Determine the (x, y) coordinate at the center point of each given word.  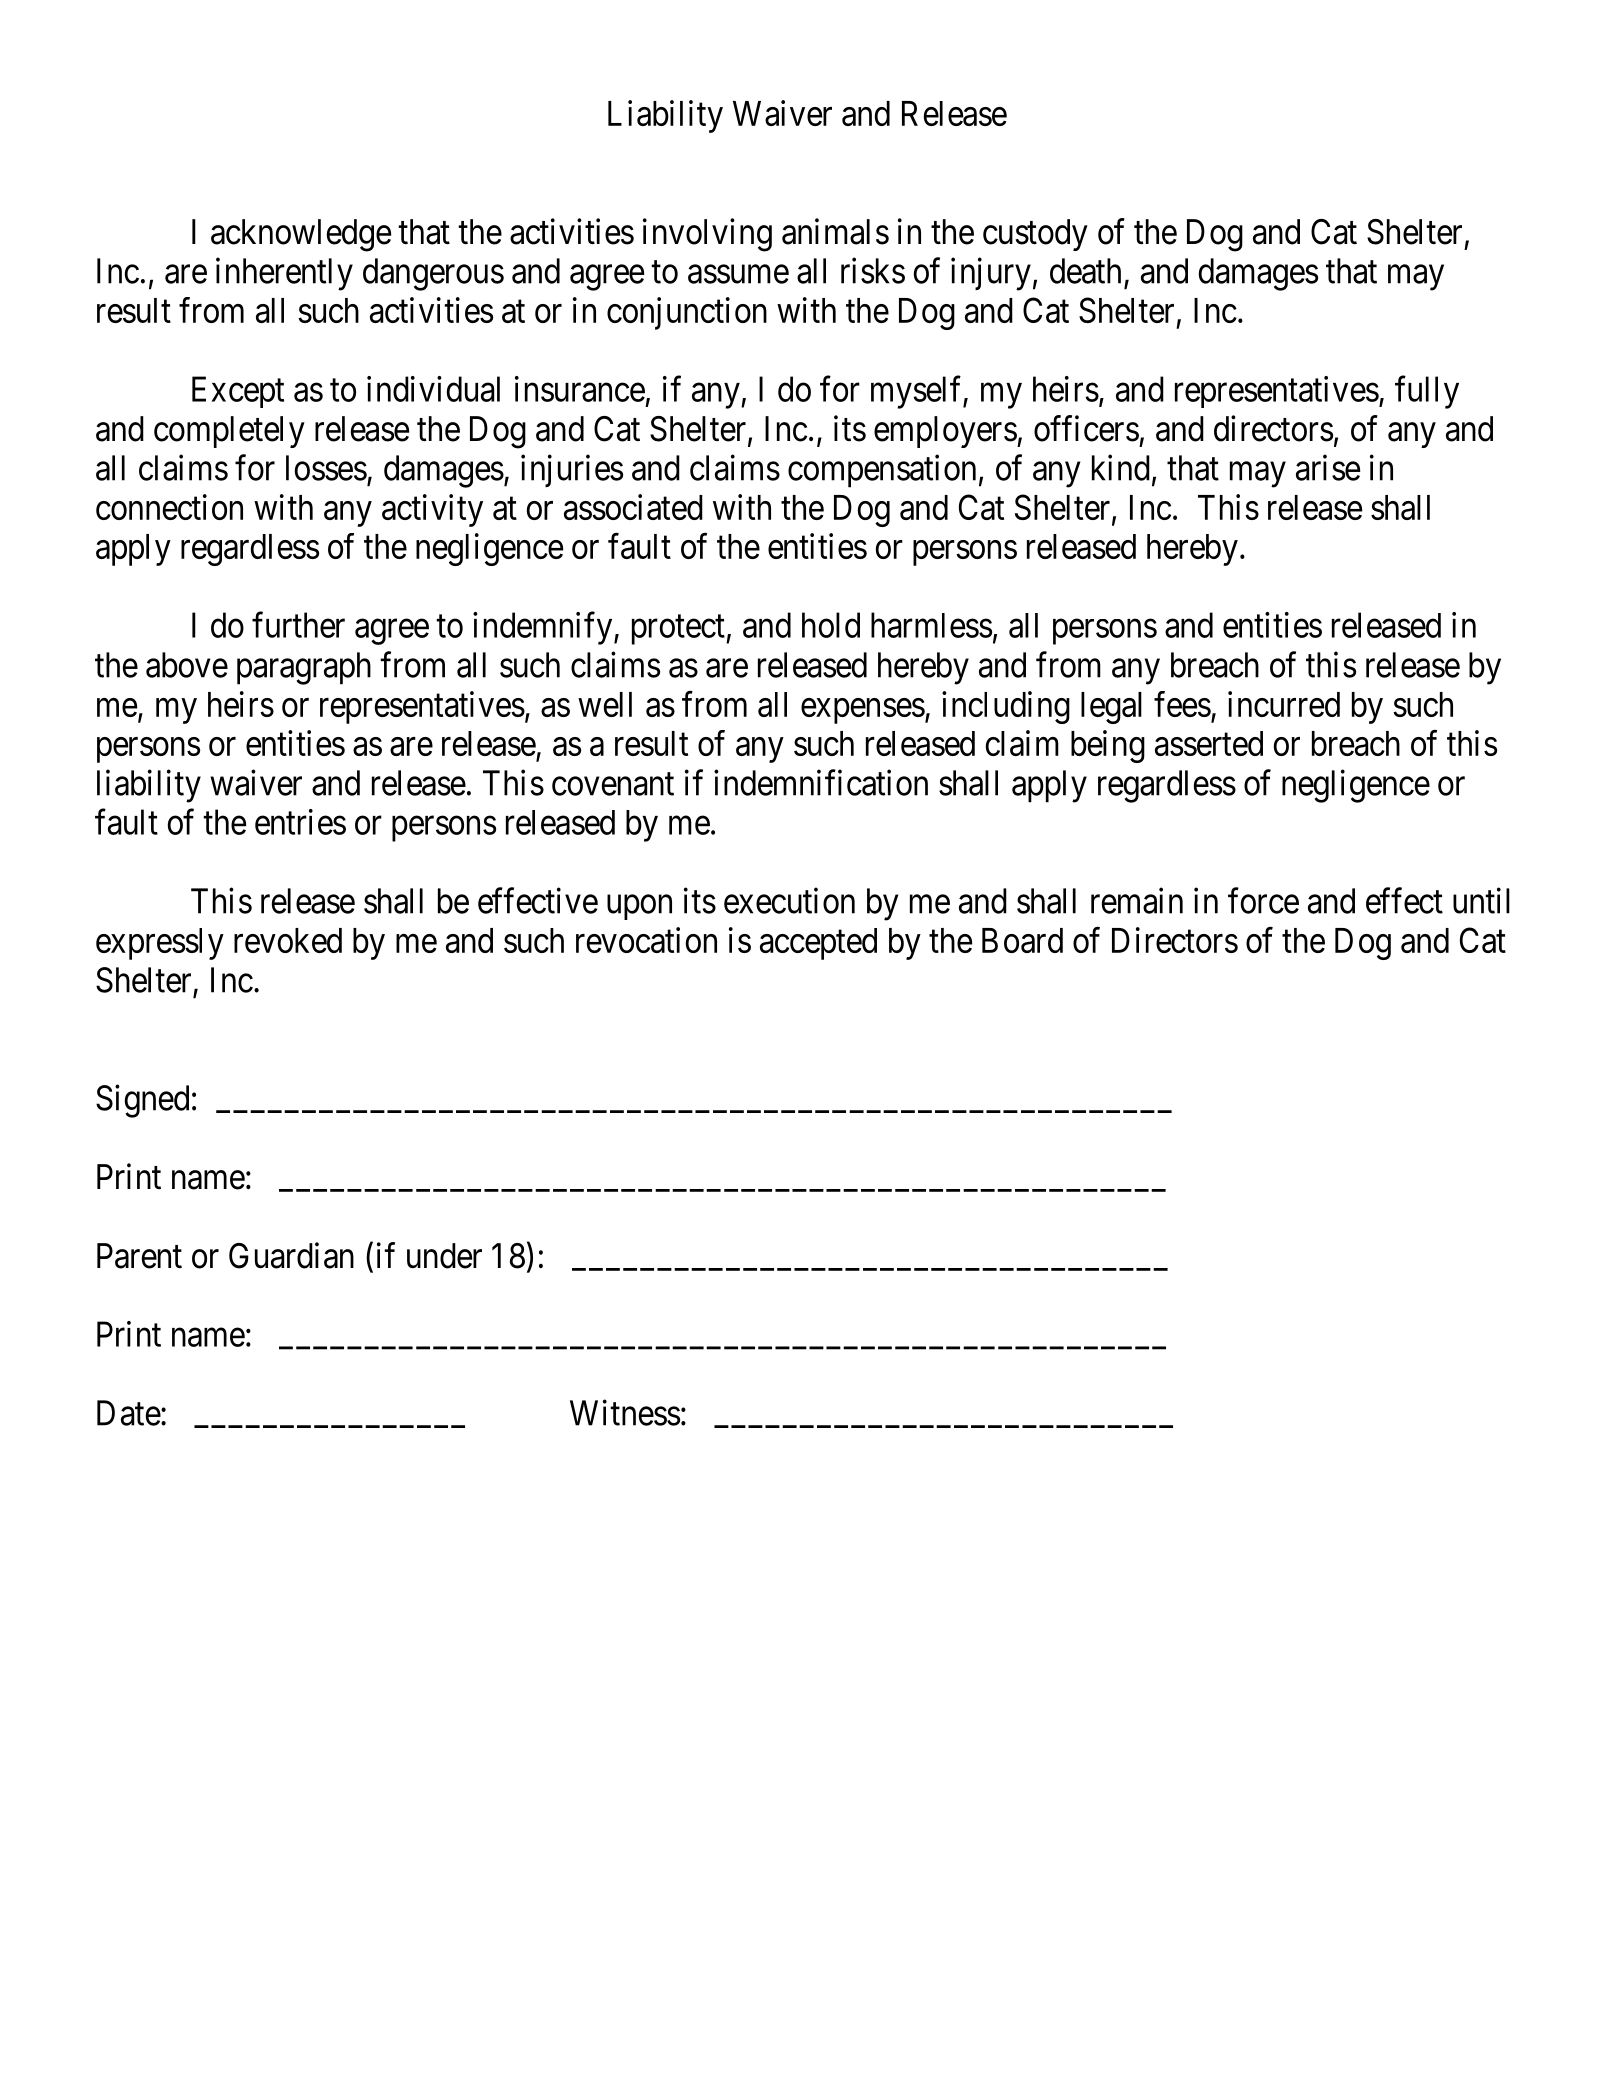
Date (129, 1413)
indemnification (821, 783)
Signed (142, 1101)
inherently (284, 274)
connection (169, 507)
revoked (288, 940)
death (1085, 271)
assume (738, 274)
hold (831, 625)
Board (1022, 940)
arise (1328, 467)
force (1263, 900)
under (444, 1256)
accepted (818, 944)
